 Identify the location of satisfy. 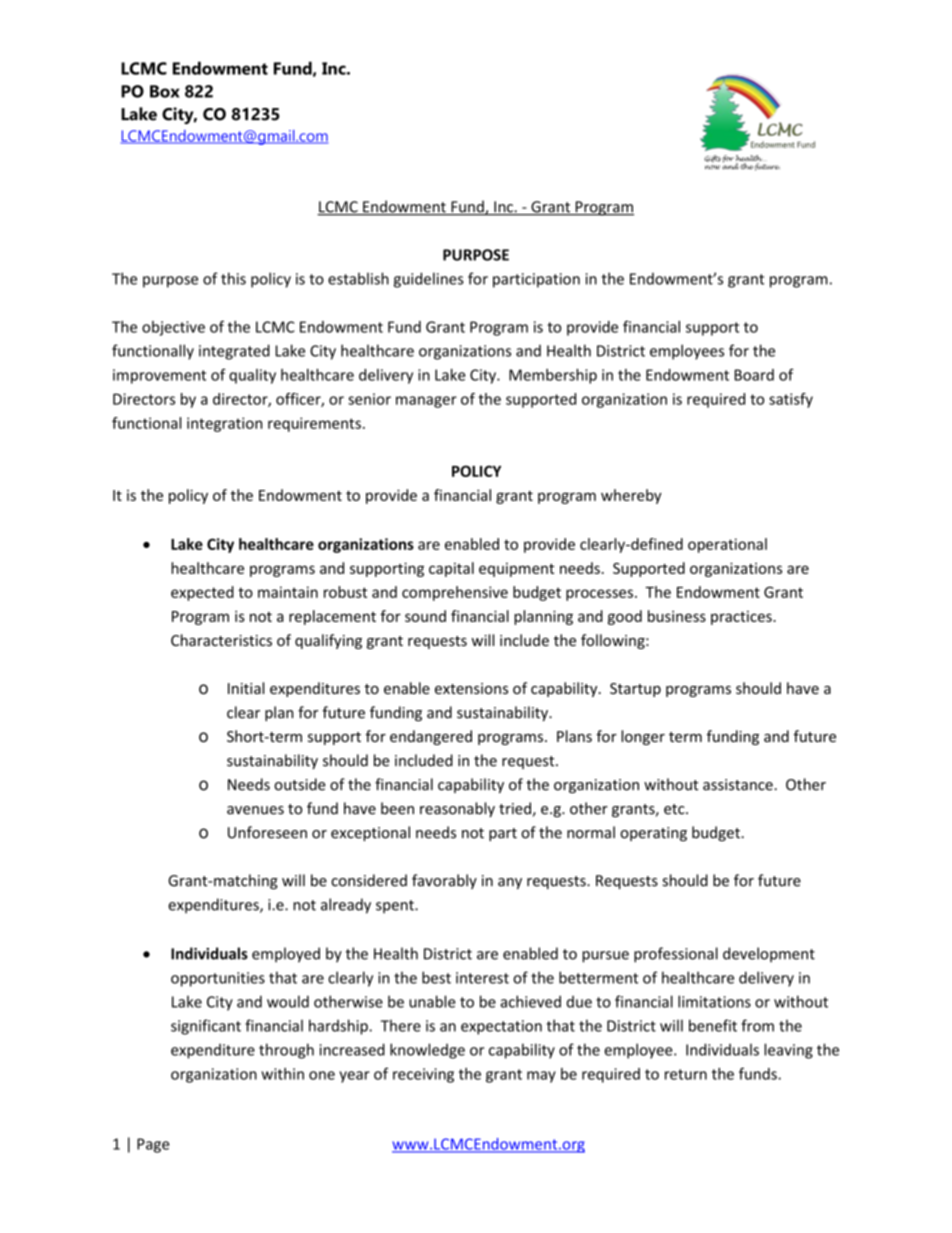
(791, 400).
